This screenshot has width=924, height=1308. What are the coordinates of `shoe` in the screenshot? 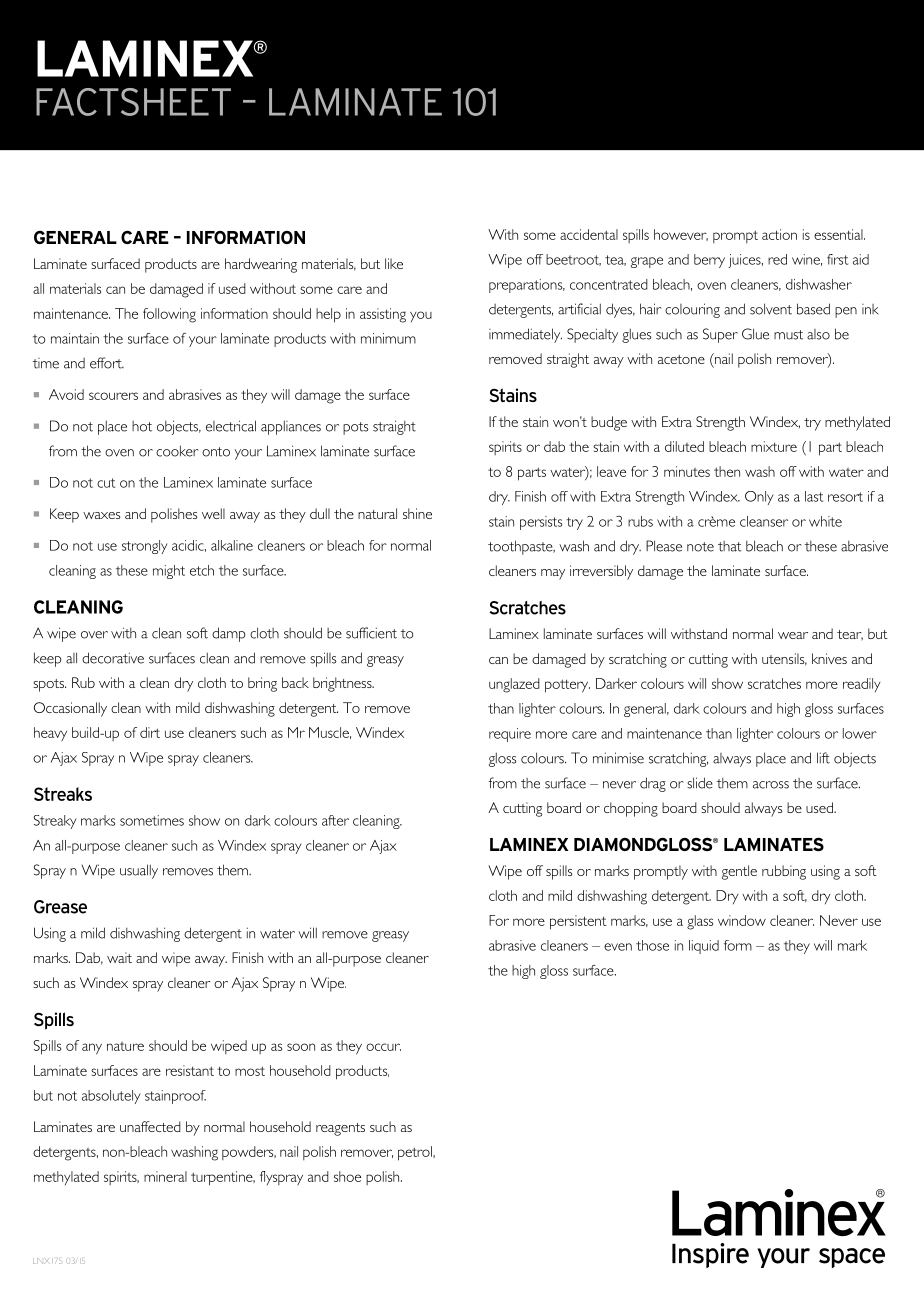 It's located at (347, 1176).
